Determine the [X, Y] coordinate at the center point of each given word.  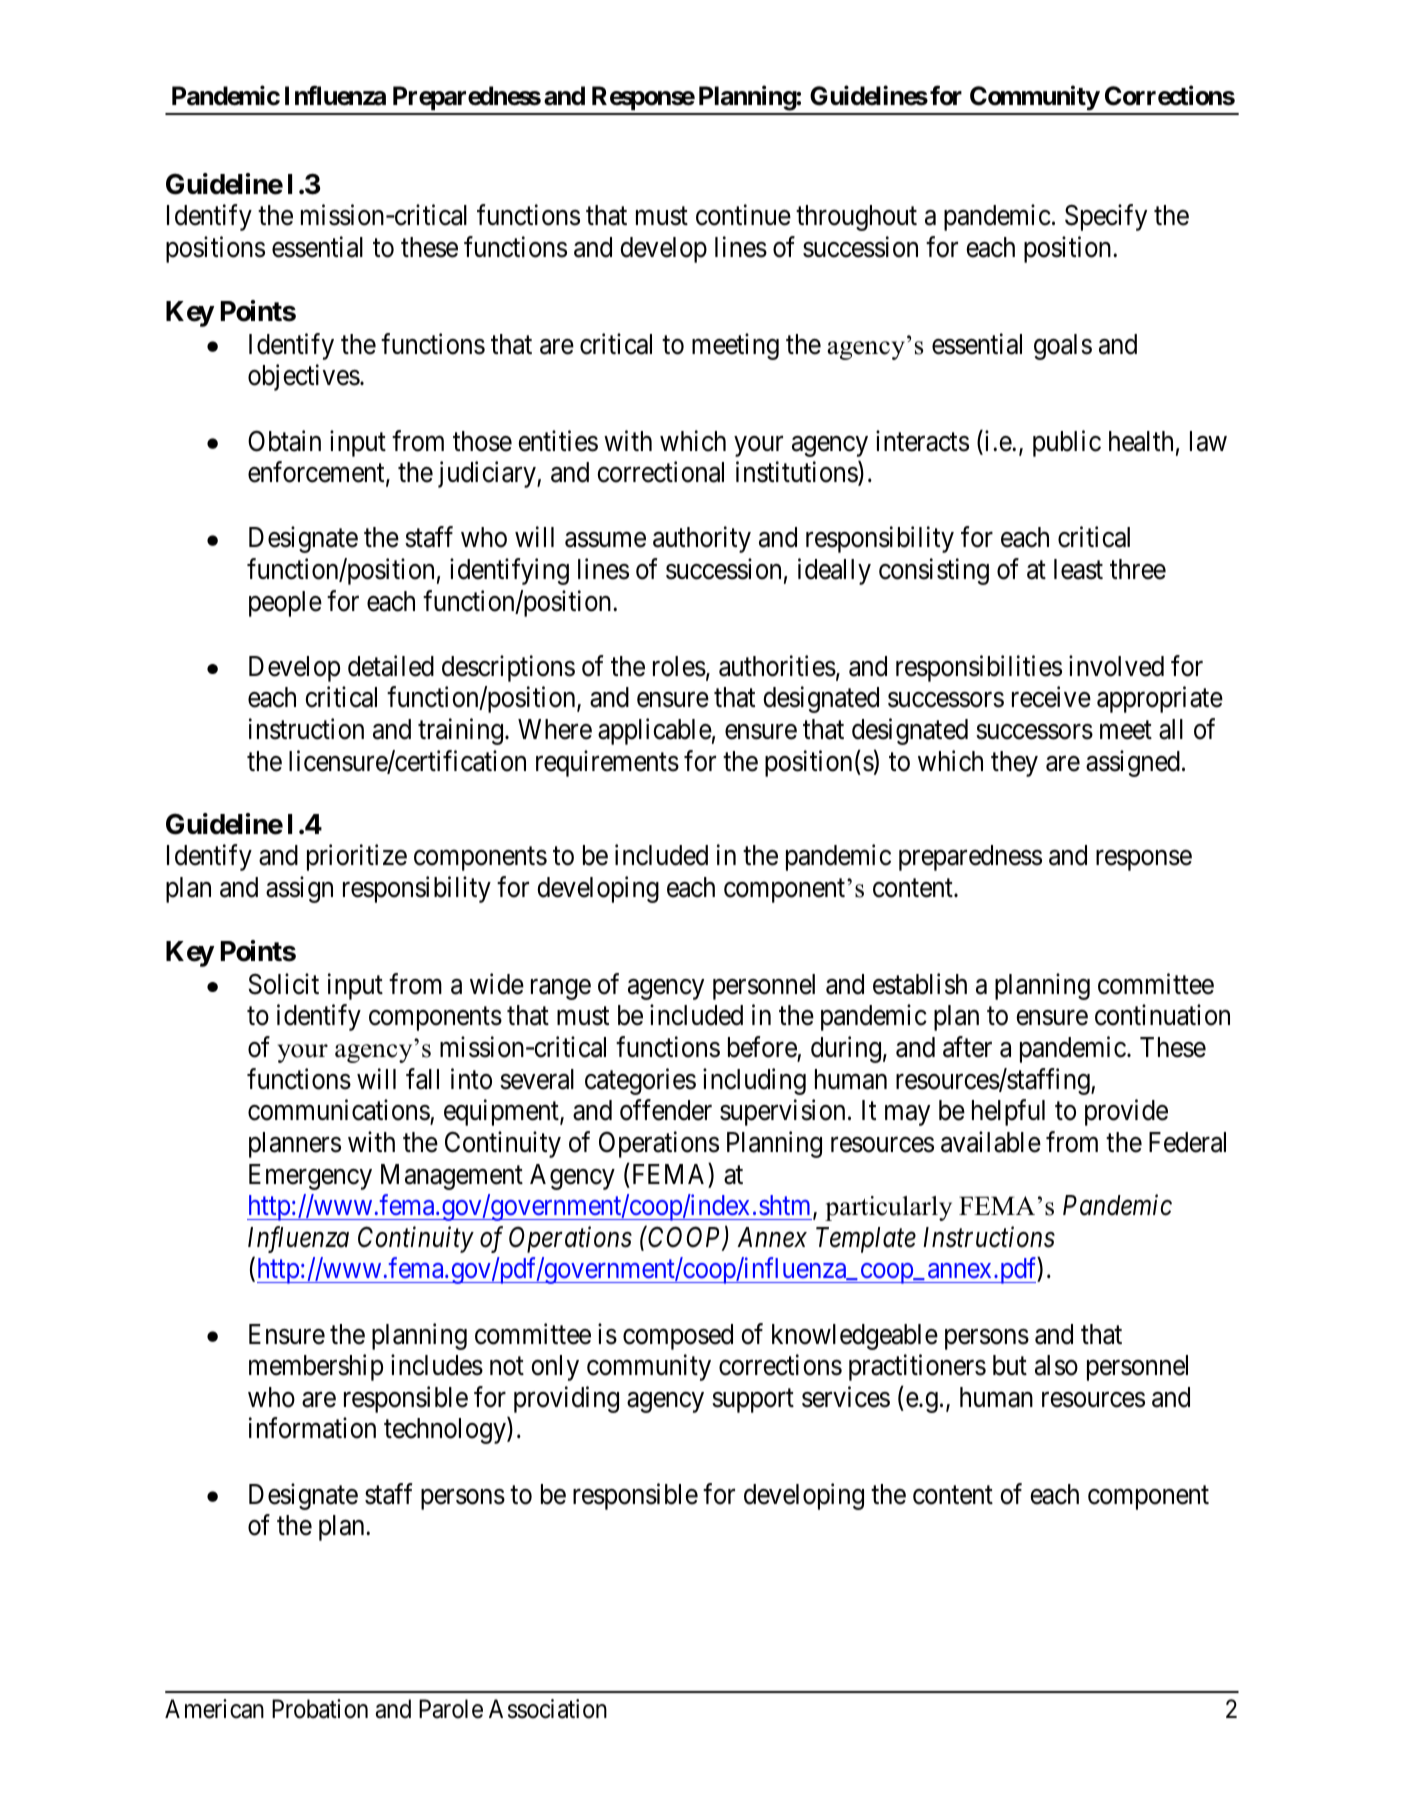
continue [743, 215]
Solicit [284, 984]
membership [316, 1367]
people [285, 604]
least [1078, 569]
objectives [304, 377]
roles [679, 666]
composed [678, 1337]
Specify [1106, 217]
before [762, 1047]
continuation [1162, 1015]
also [1056, 1365]
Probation [320, 1709]
